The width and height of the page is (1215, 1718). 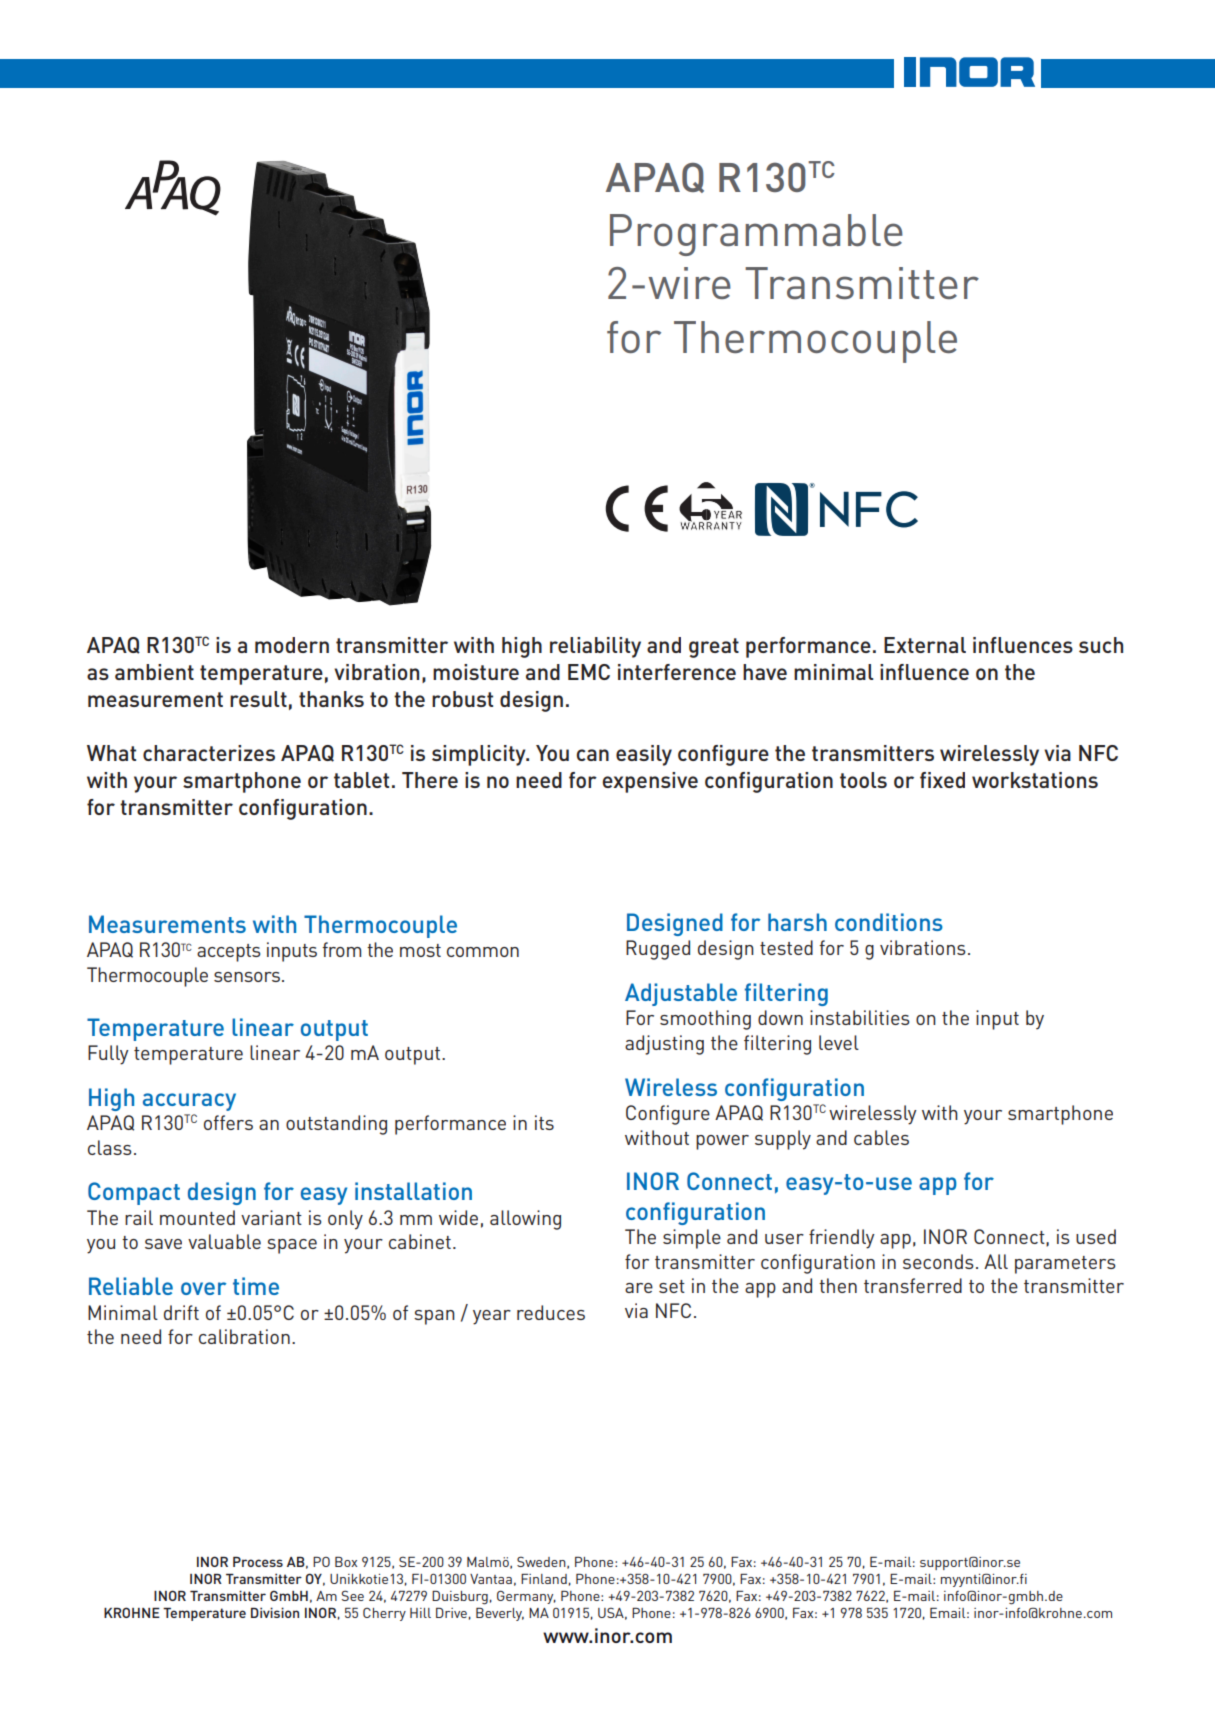 I want to click on transferred, so click(x=913, y=1285).
